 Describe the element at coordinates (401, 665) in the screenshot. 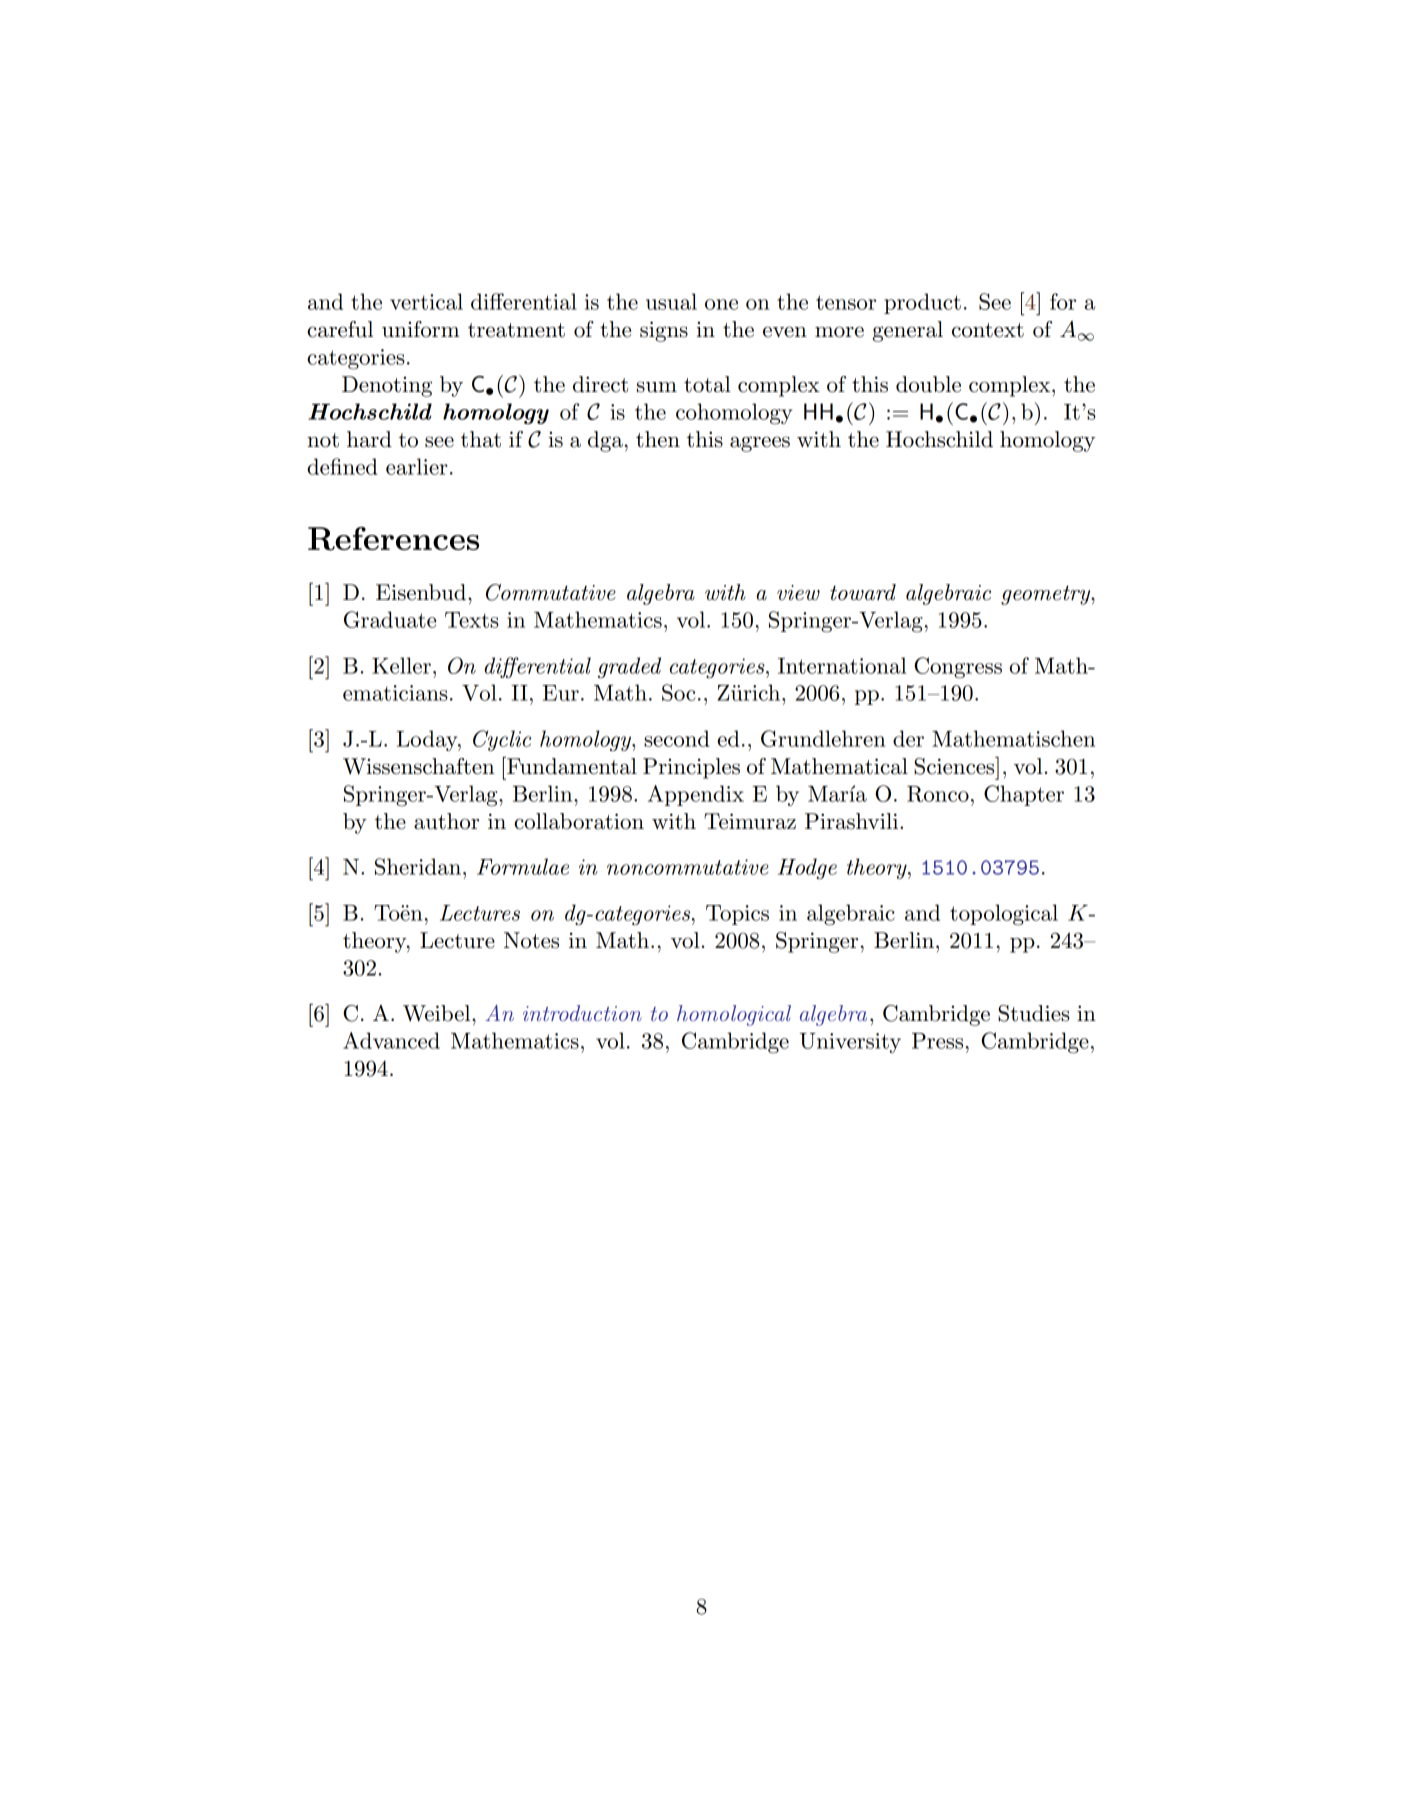

I see `Keller` at that location.
